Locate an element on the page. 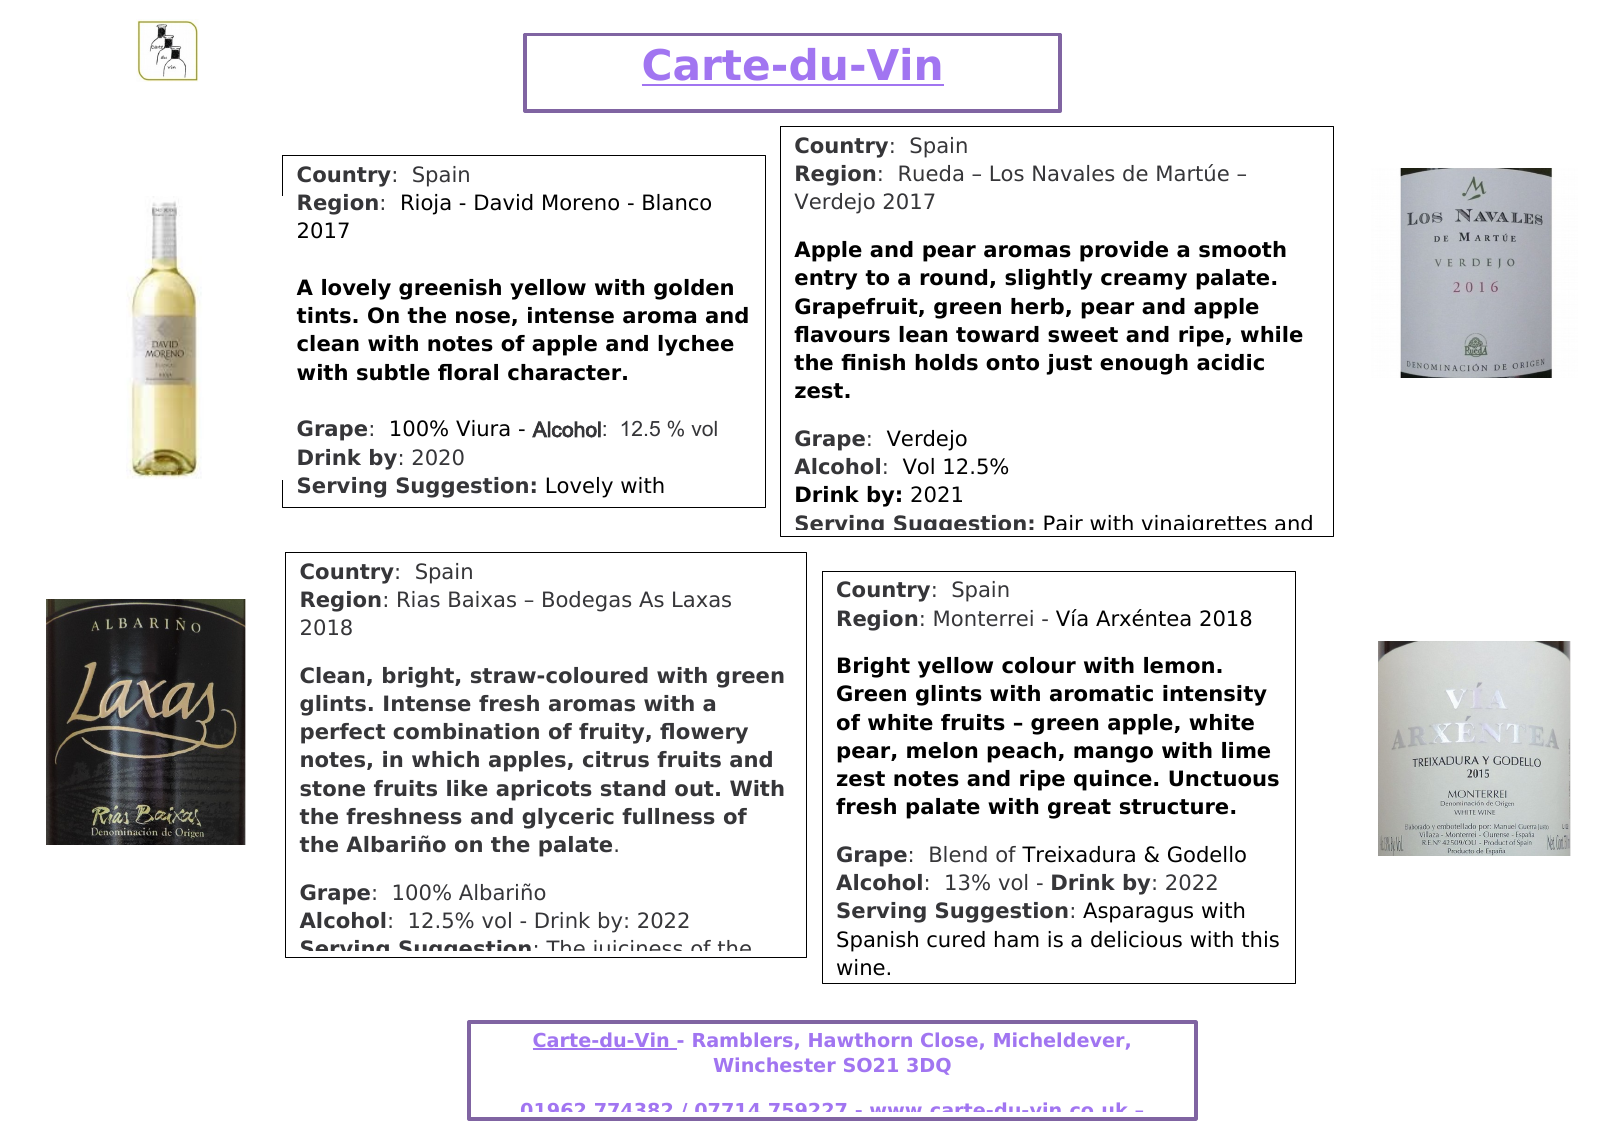  Ramblers is located at coordinates (742, 1039).
